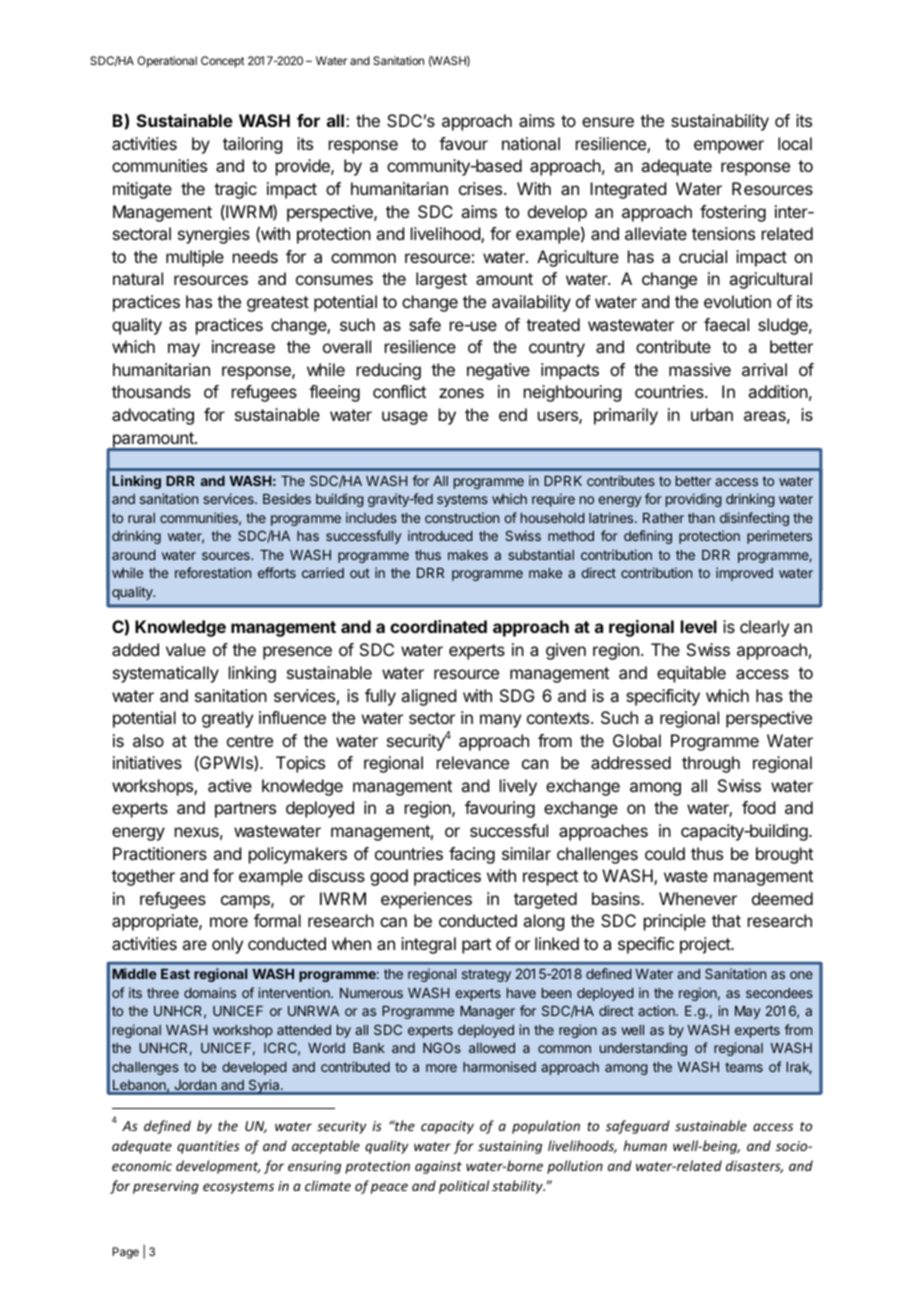 This document has height=1308, width=924. What do you see at coordinates (720, 122) in the document?
I see `sustainability` at bounding box center [720, 122].
